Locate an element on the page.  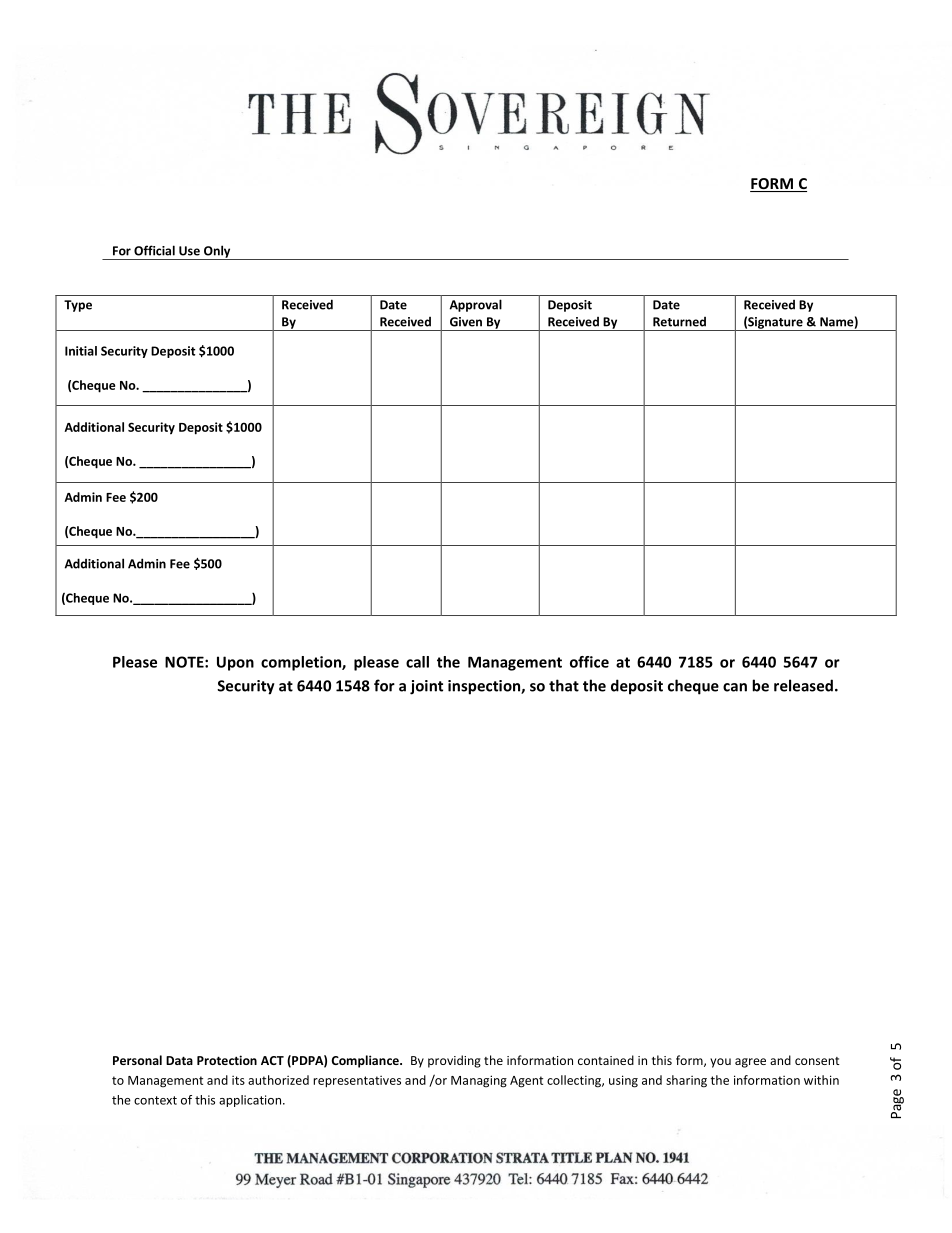
can is located at coordinates (735, 687).
